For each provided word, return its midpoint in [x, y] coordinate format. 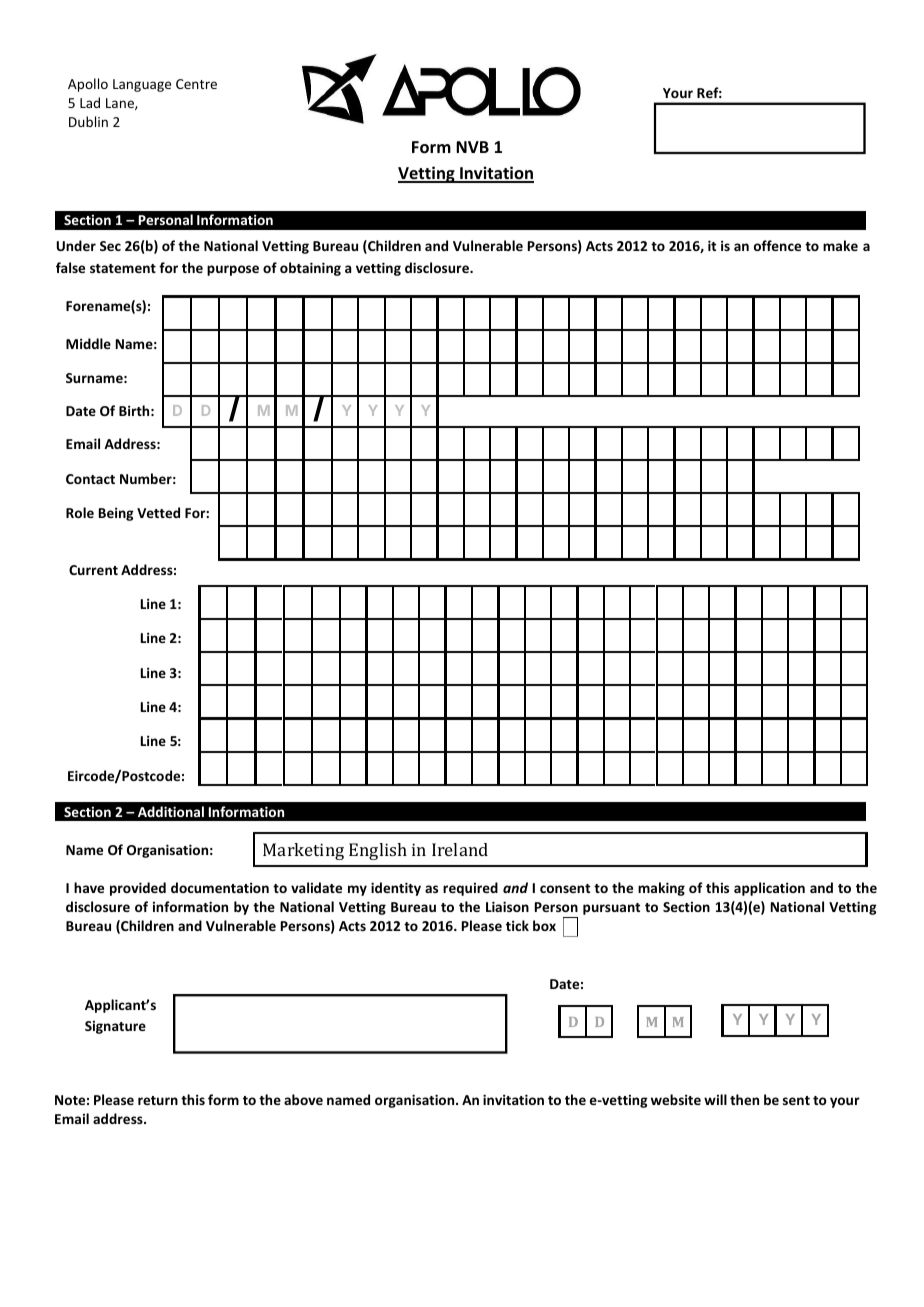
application [769, 889]
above [303, 1099]
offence [777, 245]
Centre [196, 84]
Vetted [158, 512]
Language [142, 85]
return [158, 1100]
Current [93, 570]
